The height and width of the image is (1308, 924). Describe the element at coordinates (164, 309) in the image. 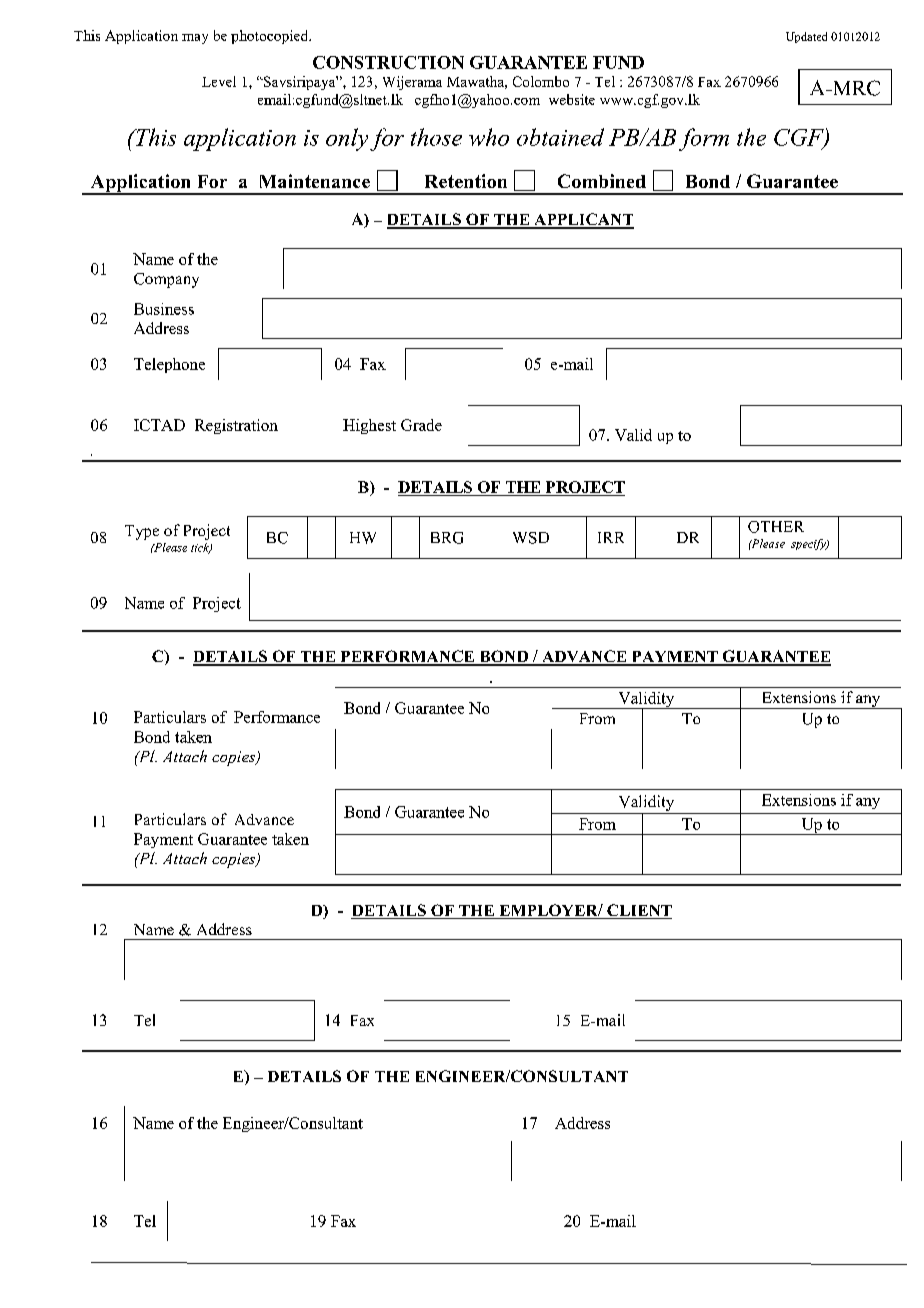

I see `Business` at that location.
